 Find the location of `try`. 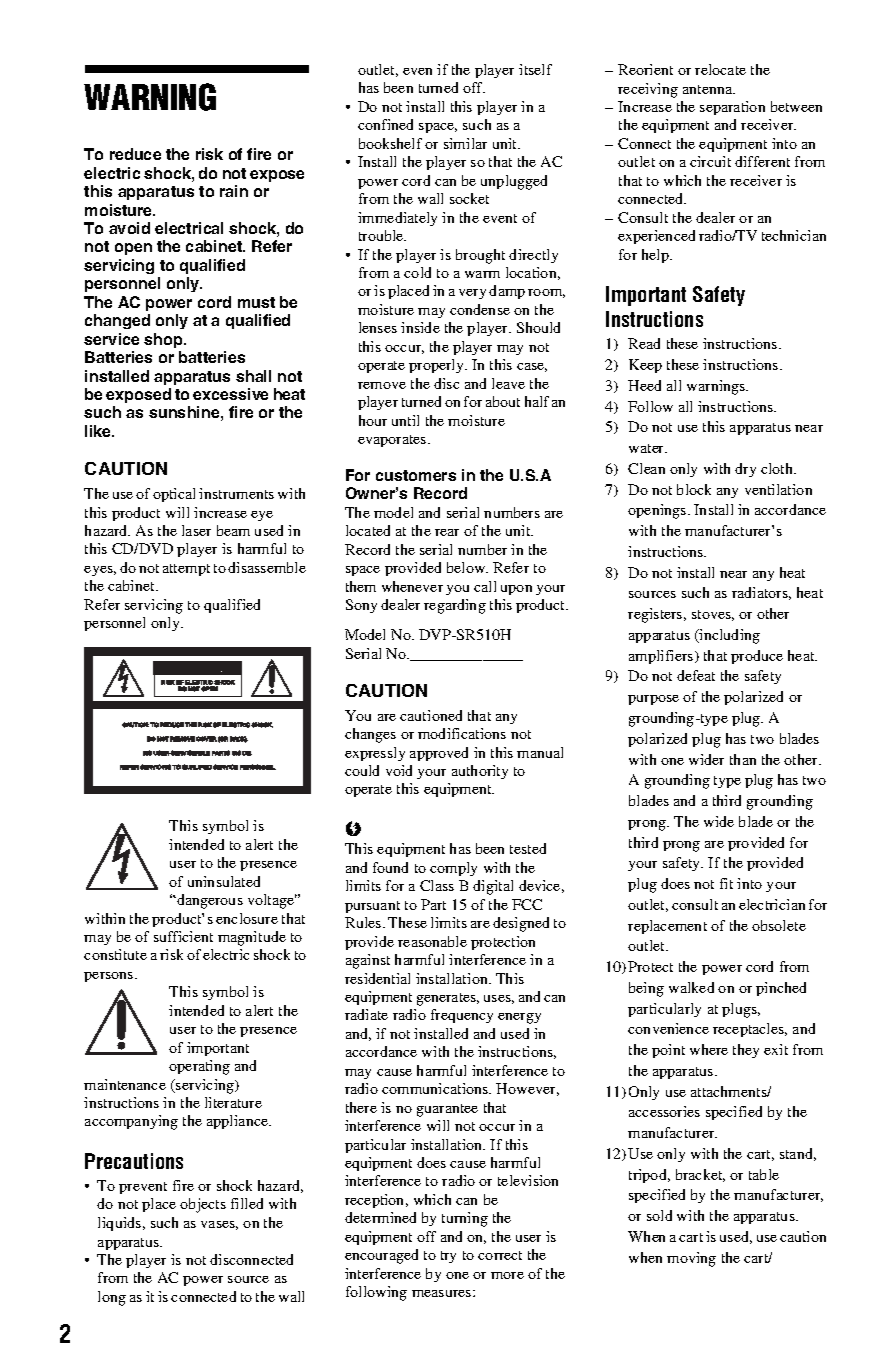

try is located at coordinates (448, 1257).
